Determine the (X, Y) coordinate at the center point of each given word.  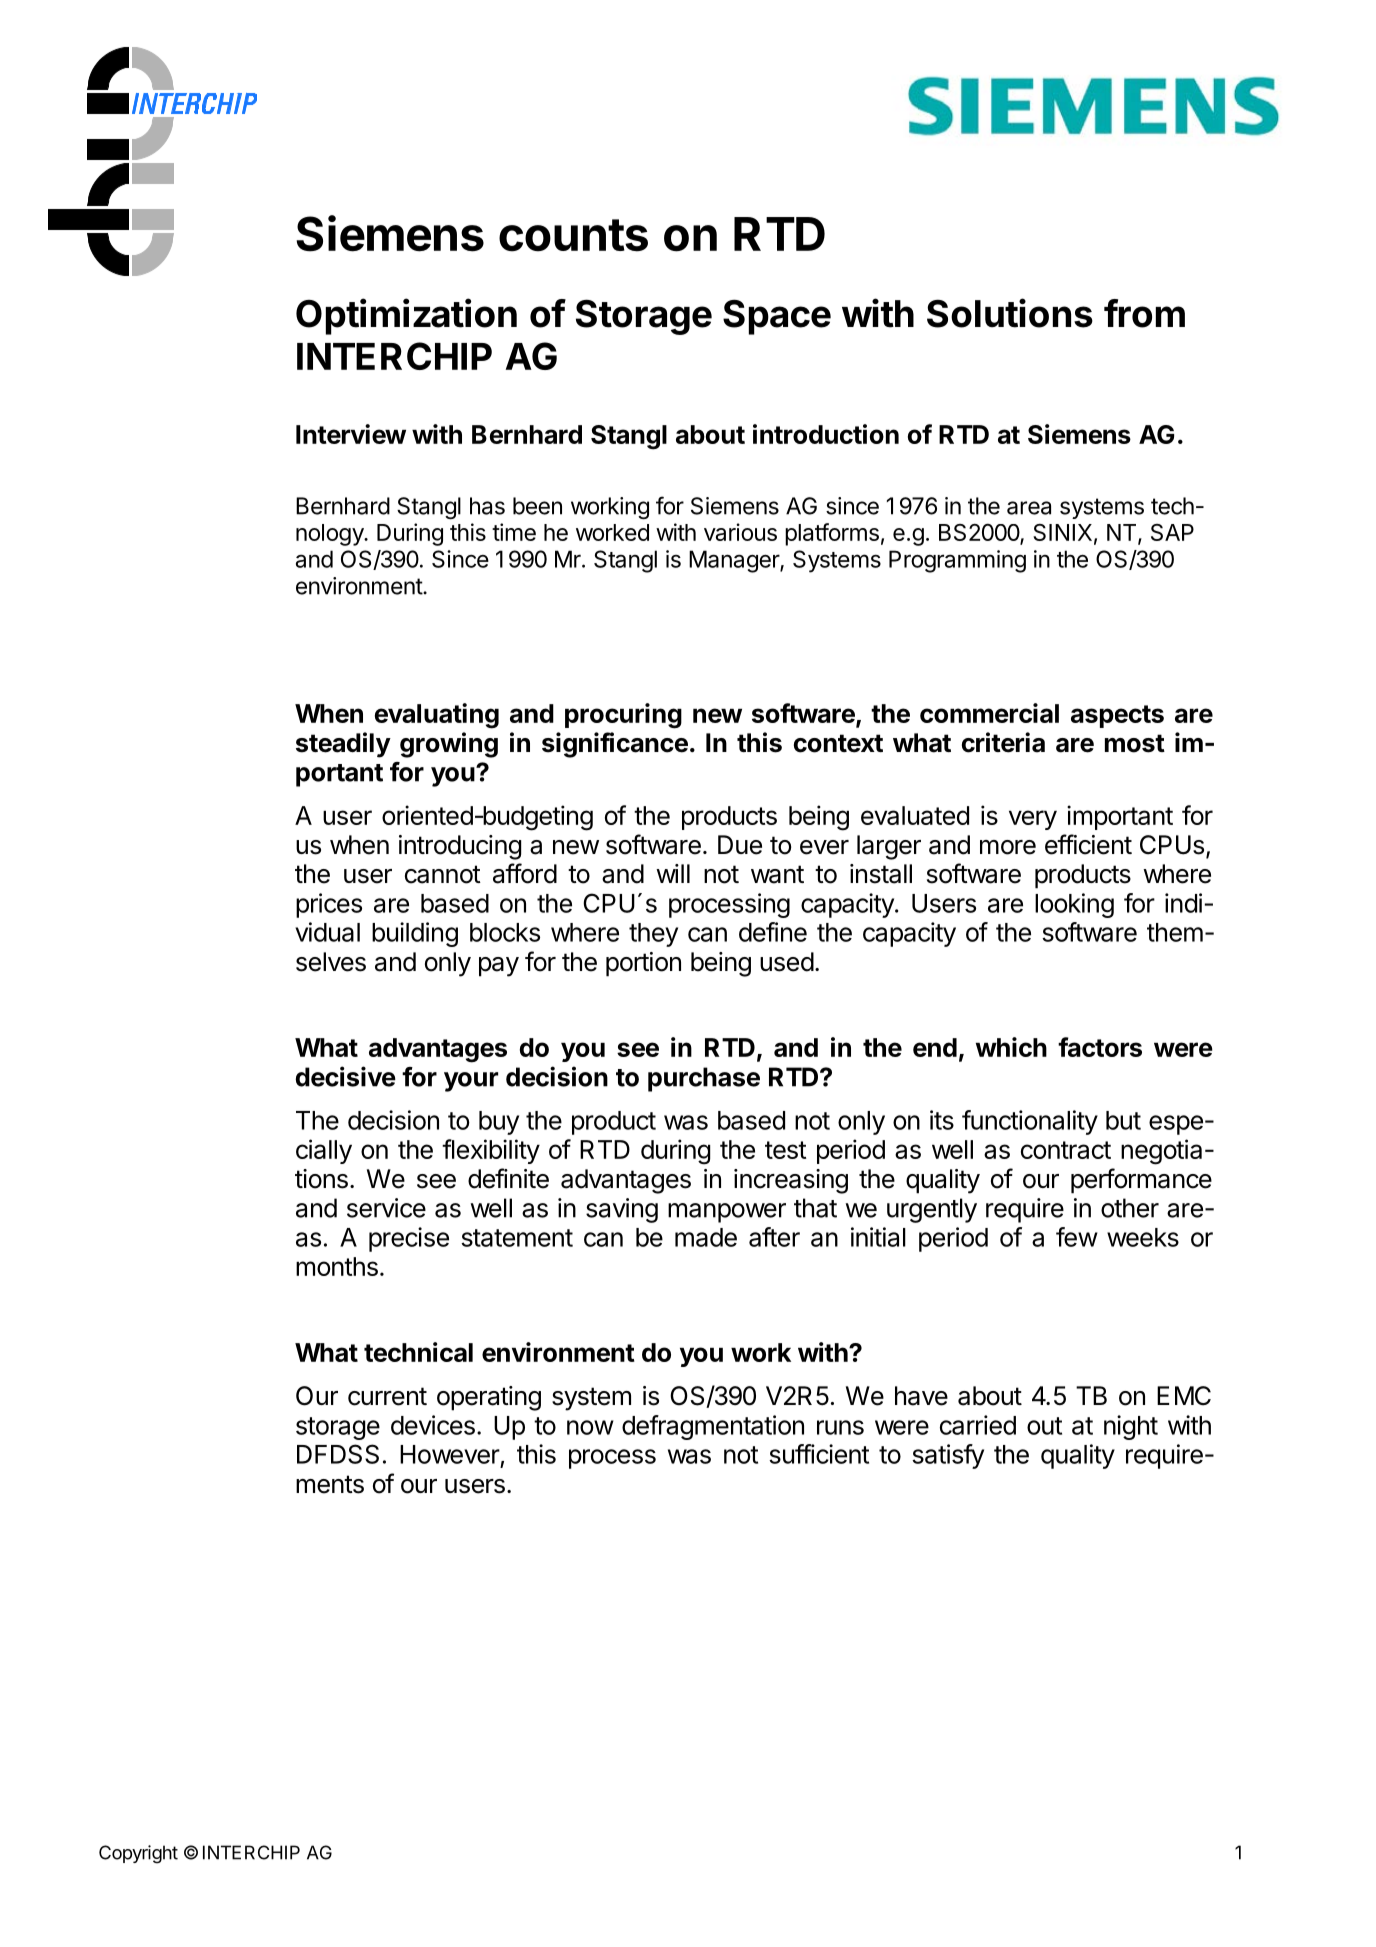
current (387, 1396)
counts (573, 235)
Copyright (138, 1854)
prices (329, 905)
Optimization (406, 316)
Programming (957, 561)
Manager (735, 561)
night (1131, 1427)
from (1144, 313)
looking (1074, 905)
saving (622, 1210)
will (673, 873)
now (590, 1427)
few (1077, 1237)
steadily (343, 745)
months (337, 1266)
